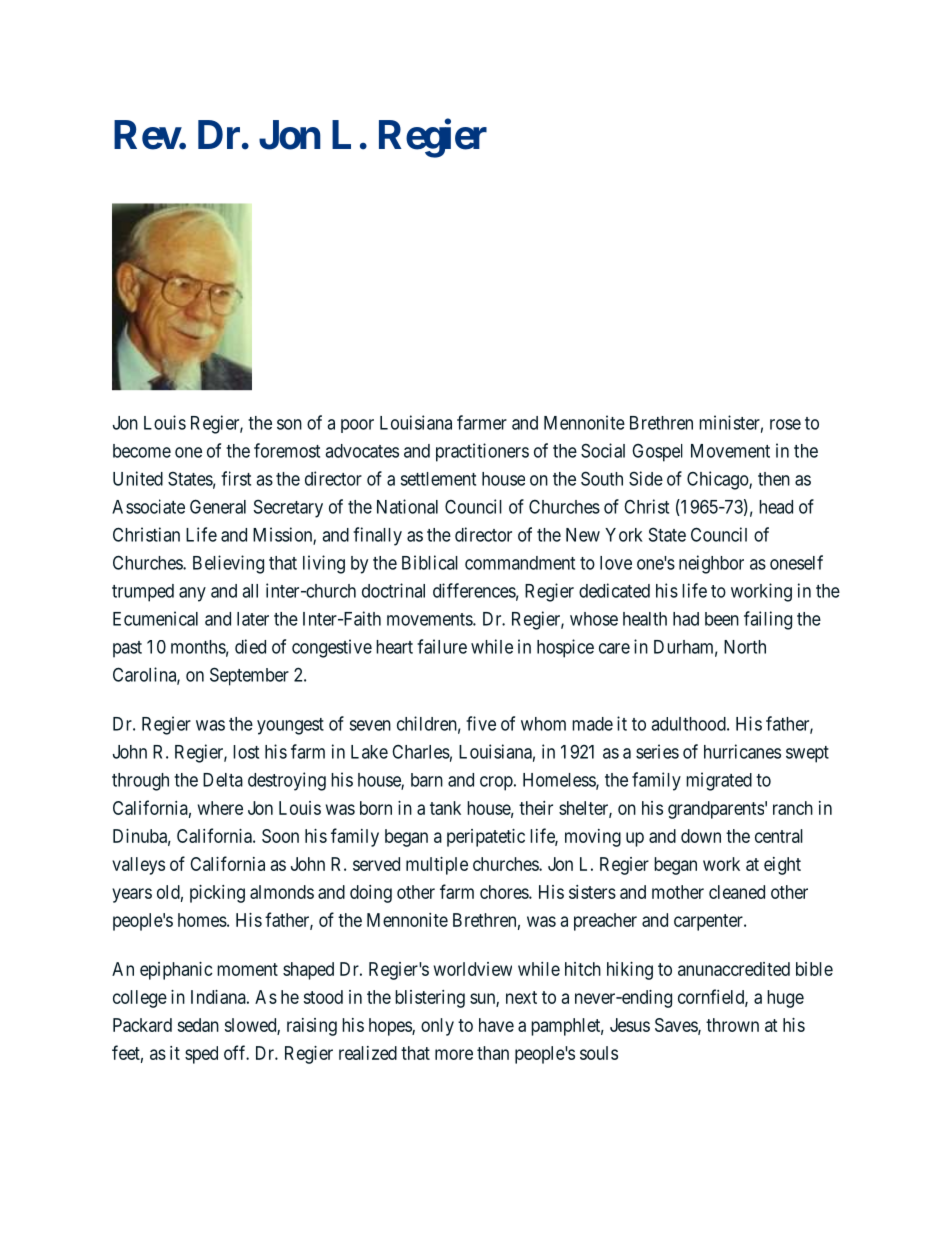 The width and height of the screenshot is (952, 1233). I want to click on practitioners, so click(482, 452).
